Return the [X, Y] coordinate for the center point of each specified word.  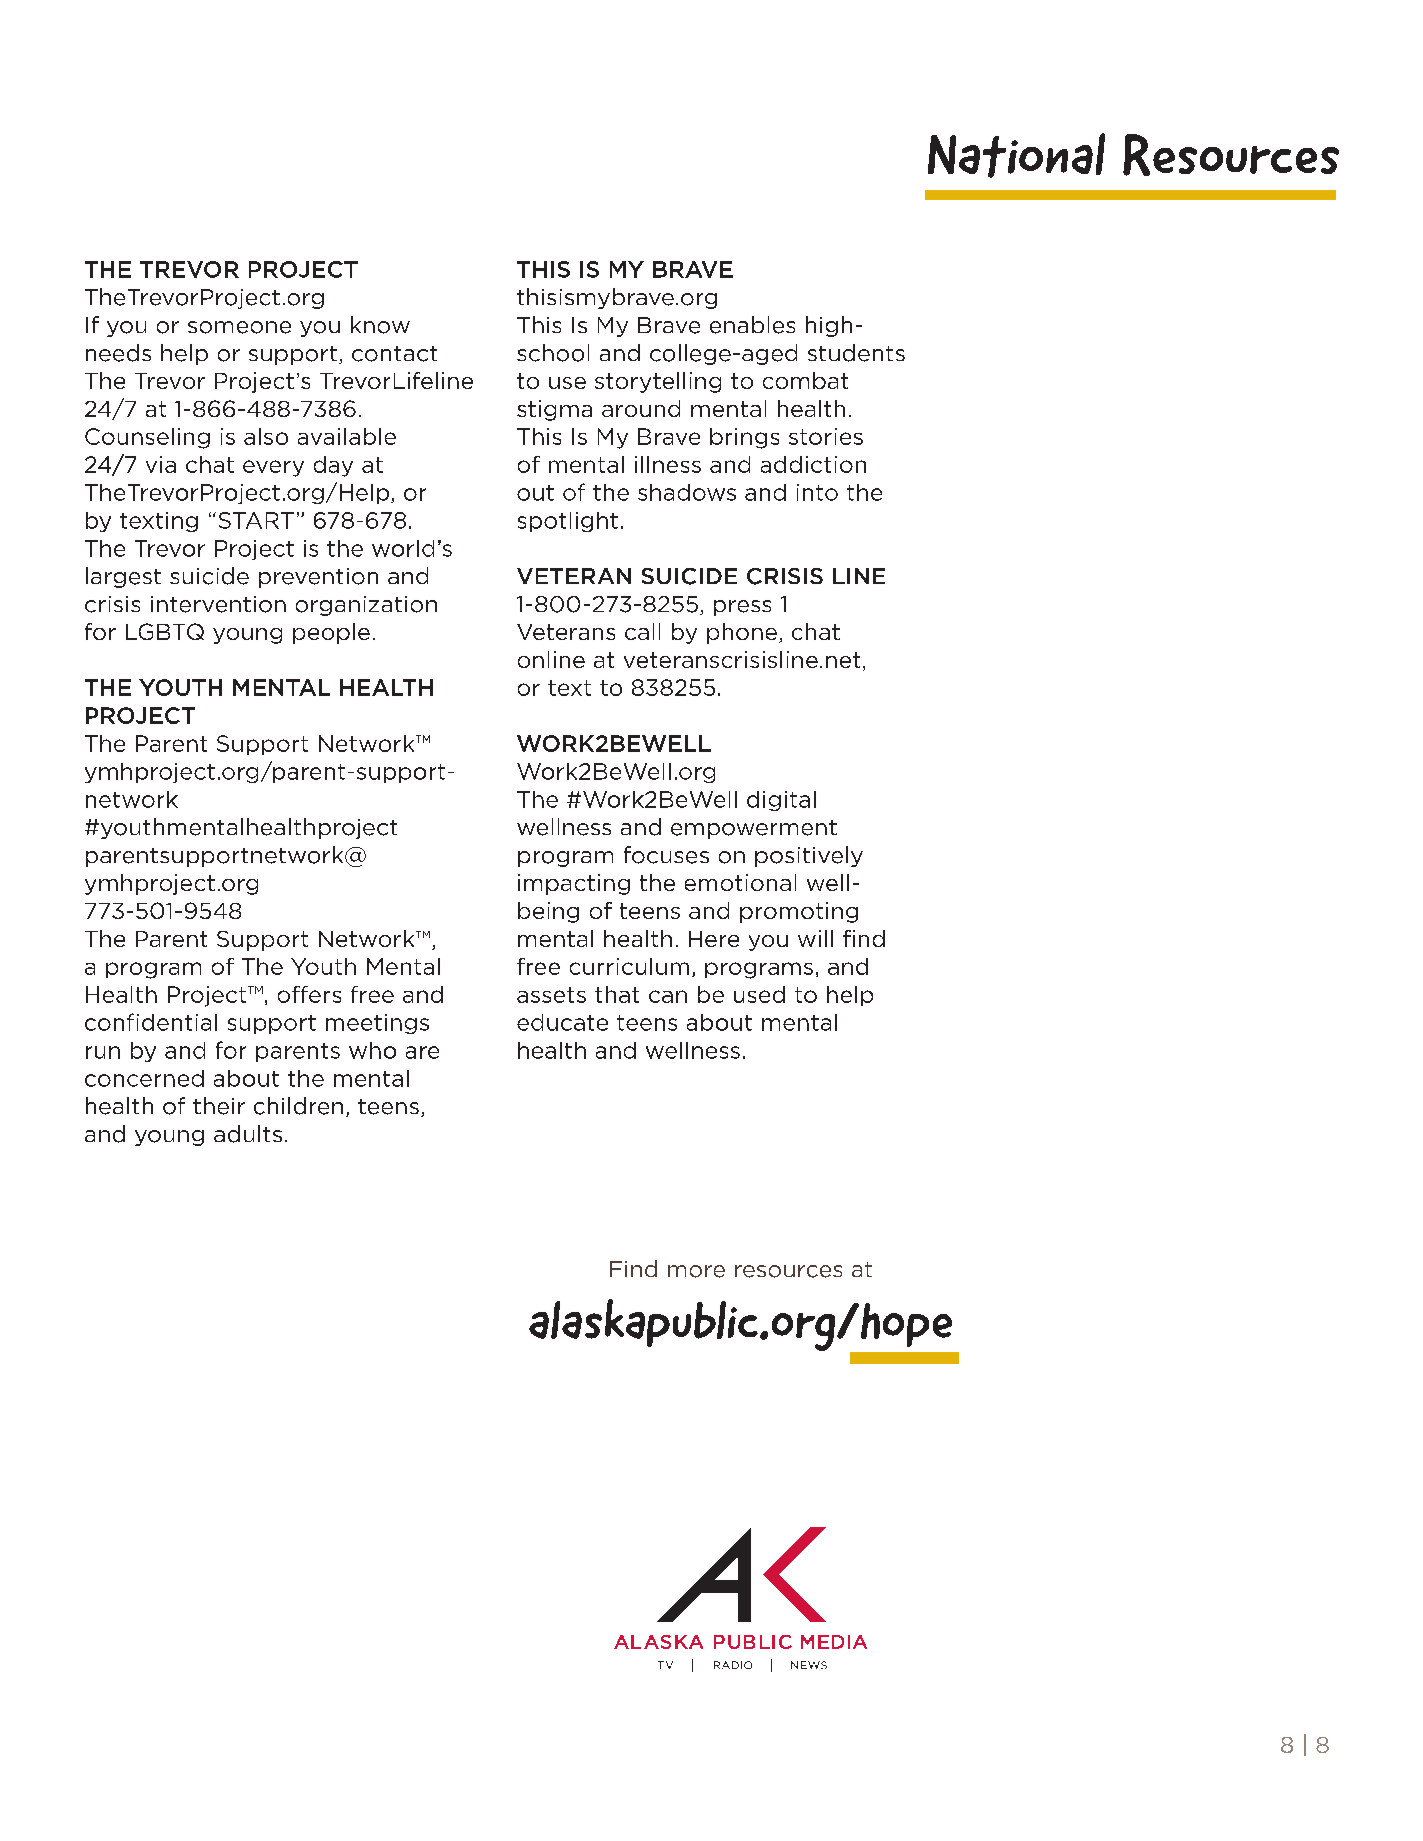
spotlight [568, 522]
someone [239, 327]
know [380, 325]
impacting [574, 884]
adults [248, 1134]
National [1016, 155]
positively [809, 856]
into [817, 492]
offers [309, 994]
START [256, 520]
